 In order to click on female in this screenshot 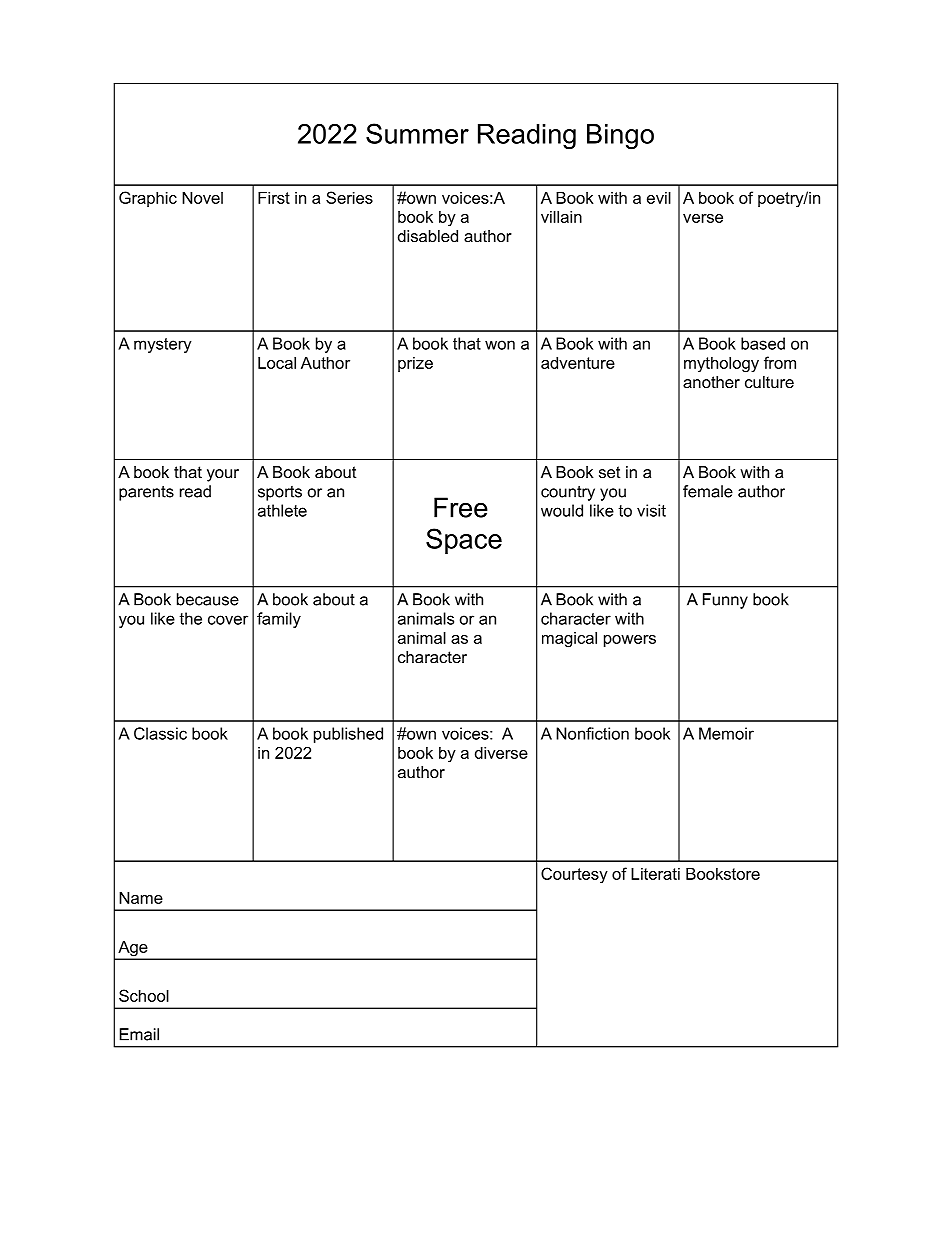, I will do `click(708, 491)`.
